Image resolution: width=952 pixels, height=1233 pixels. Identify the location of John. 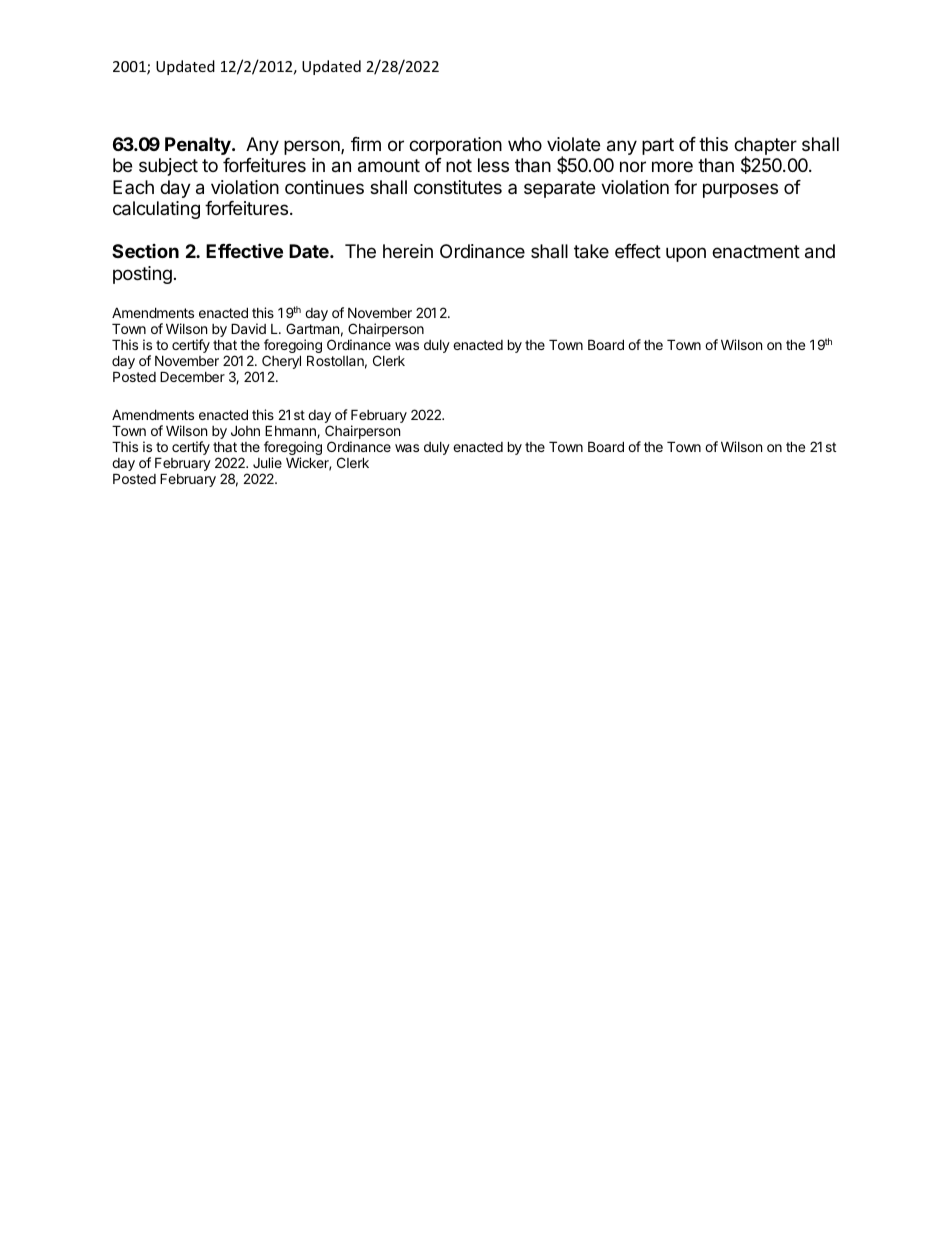
(245, 430).
